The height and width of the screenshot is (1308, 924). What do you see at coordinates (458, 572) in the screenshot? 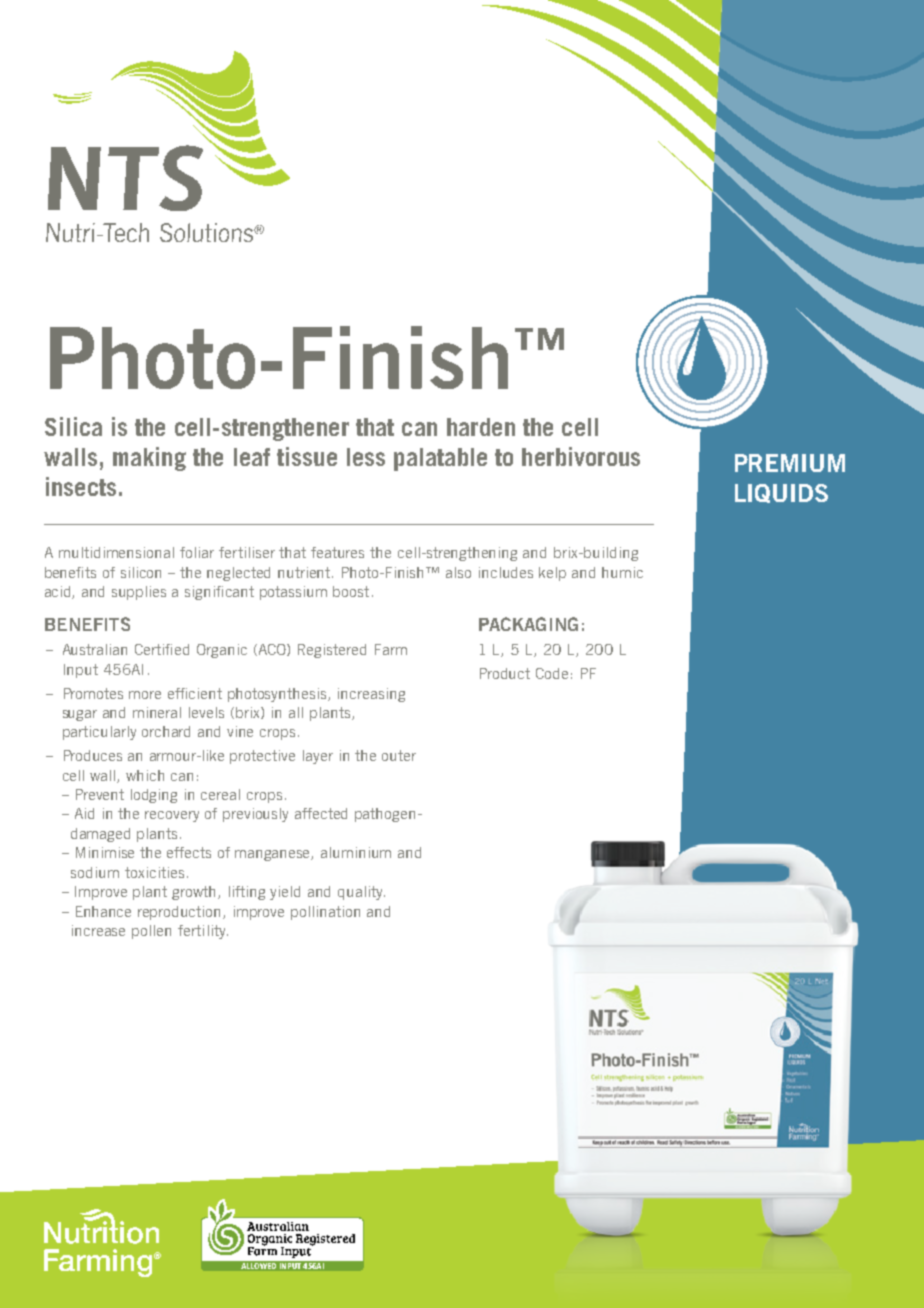
I see `also` at bounding box center [458, 572].
